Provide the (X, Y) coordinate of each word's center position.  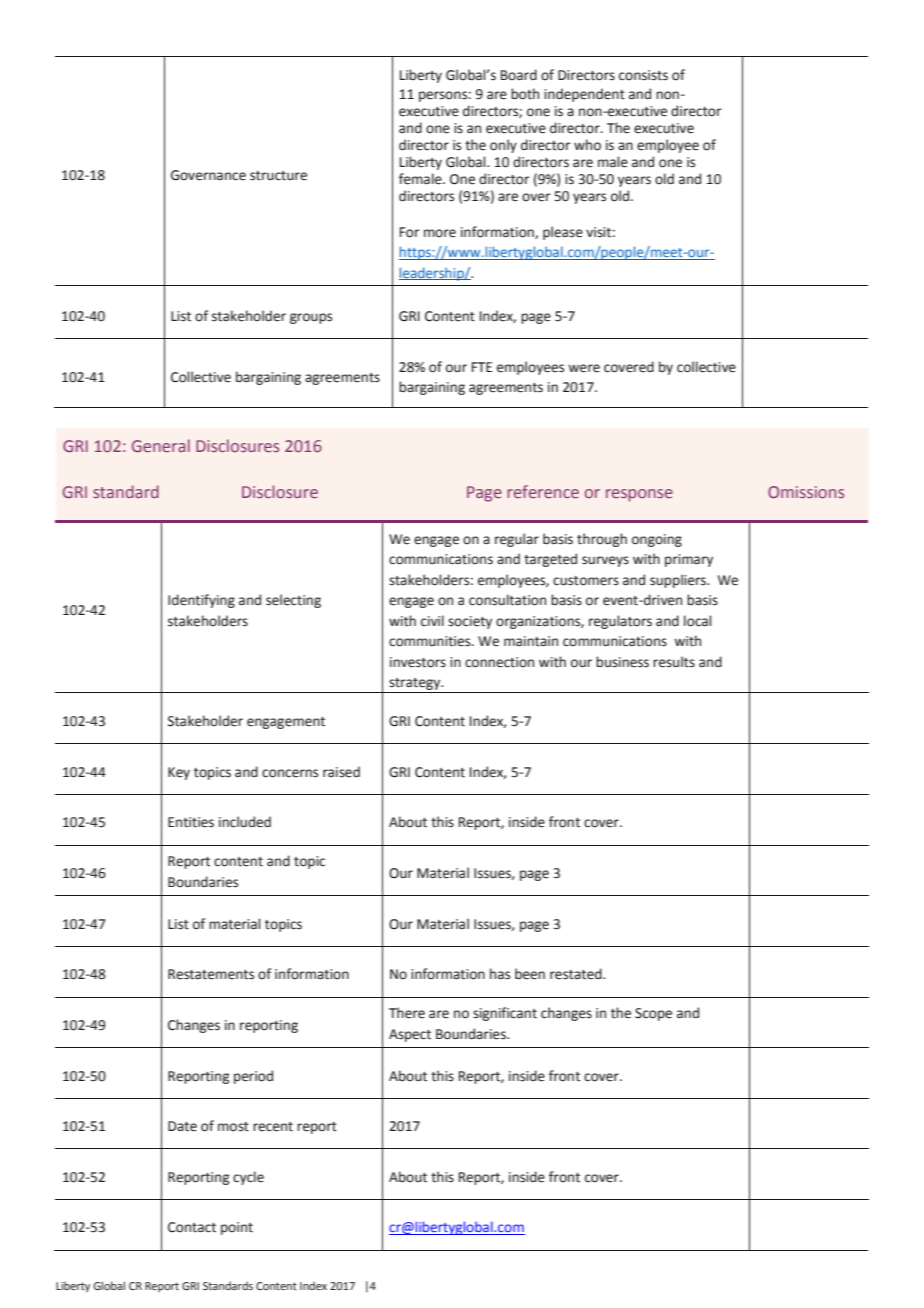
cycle (248, 1178)
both (525, 94)
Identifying (201, 601)
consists (643, 75)
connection (499, 662)
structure (278, 176)
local (697, 621)
